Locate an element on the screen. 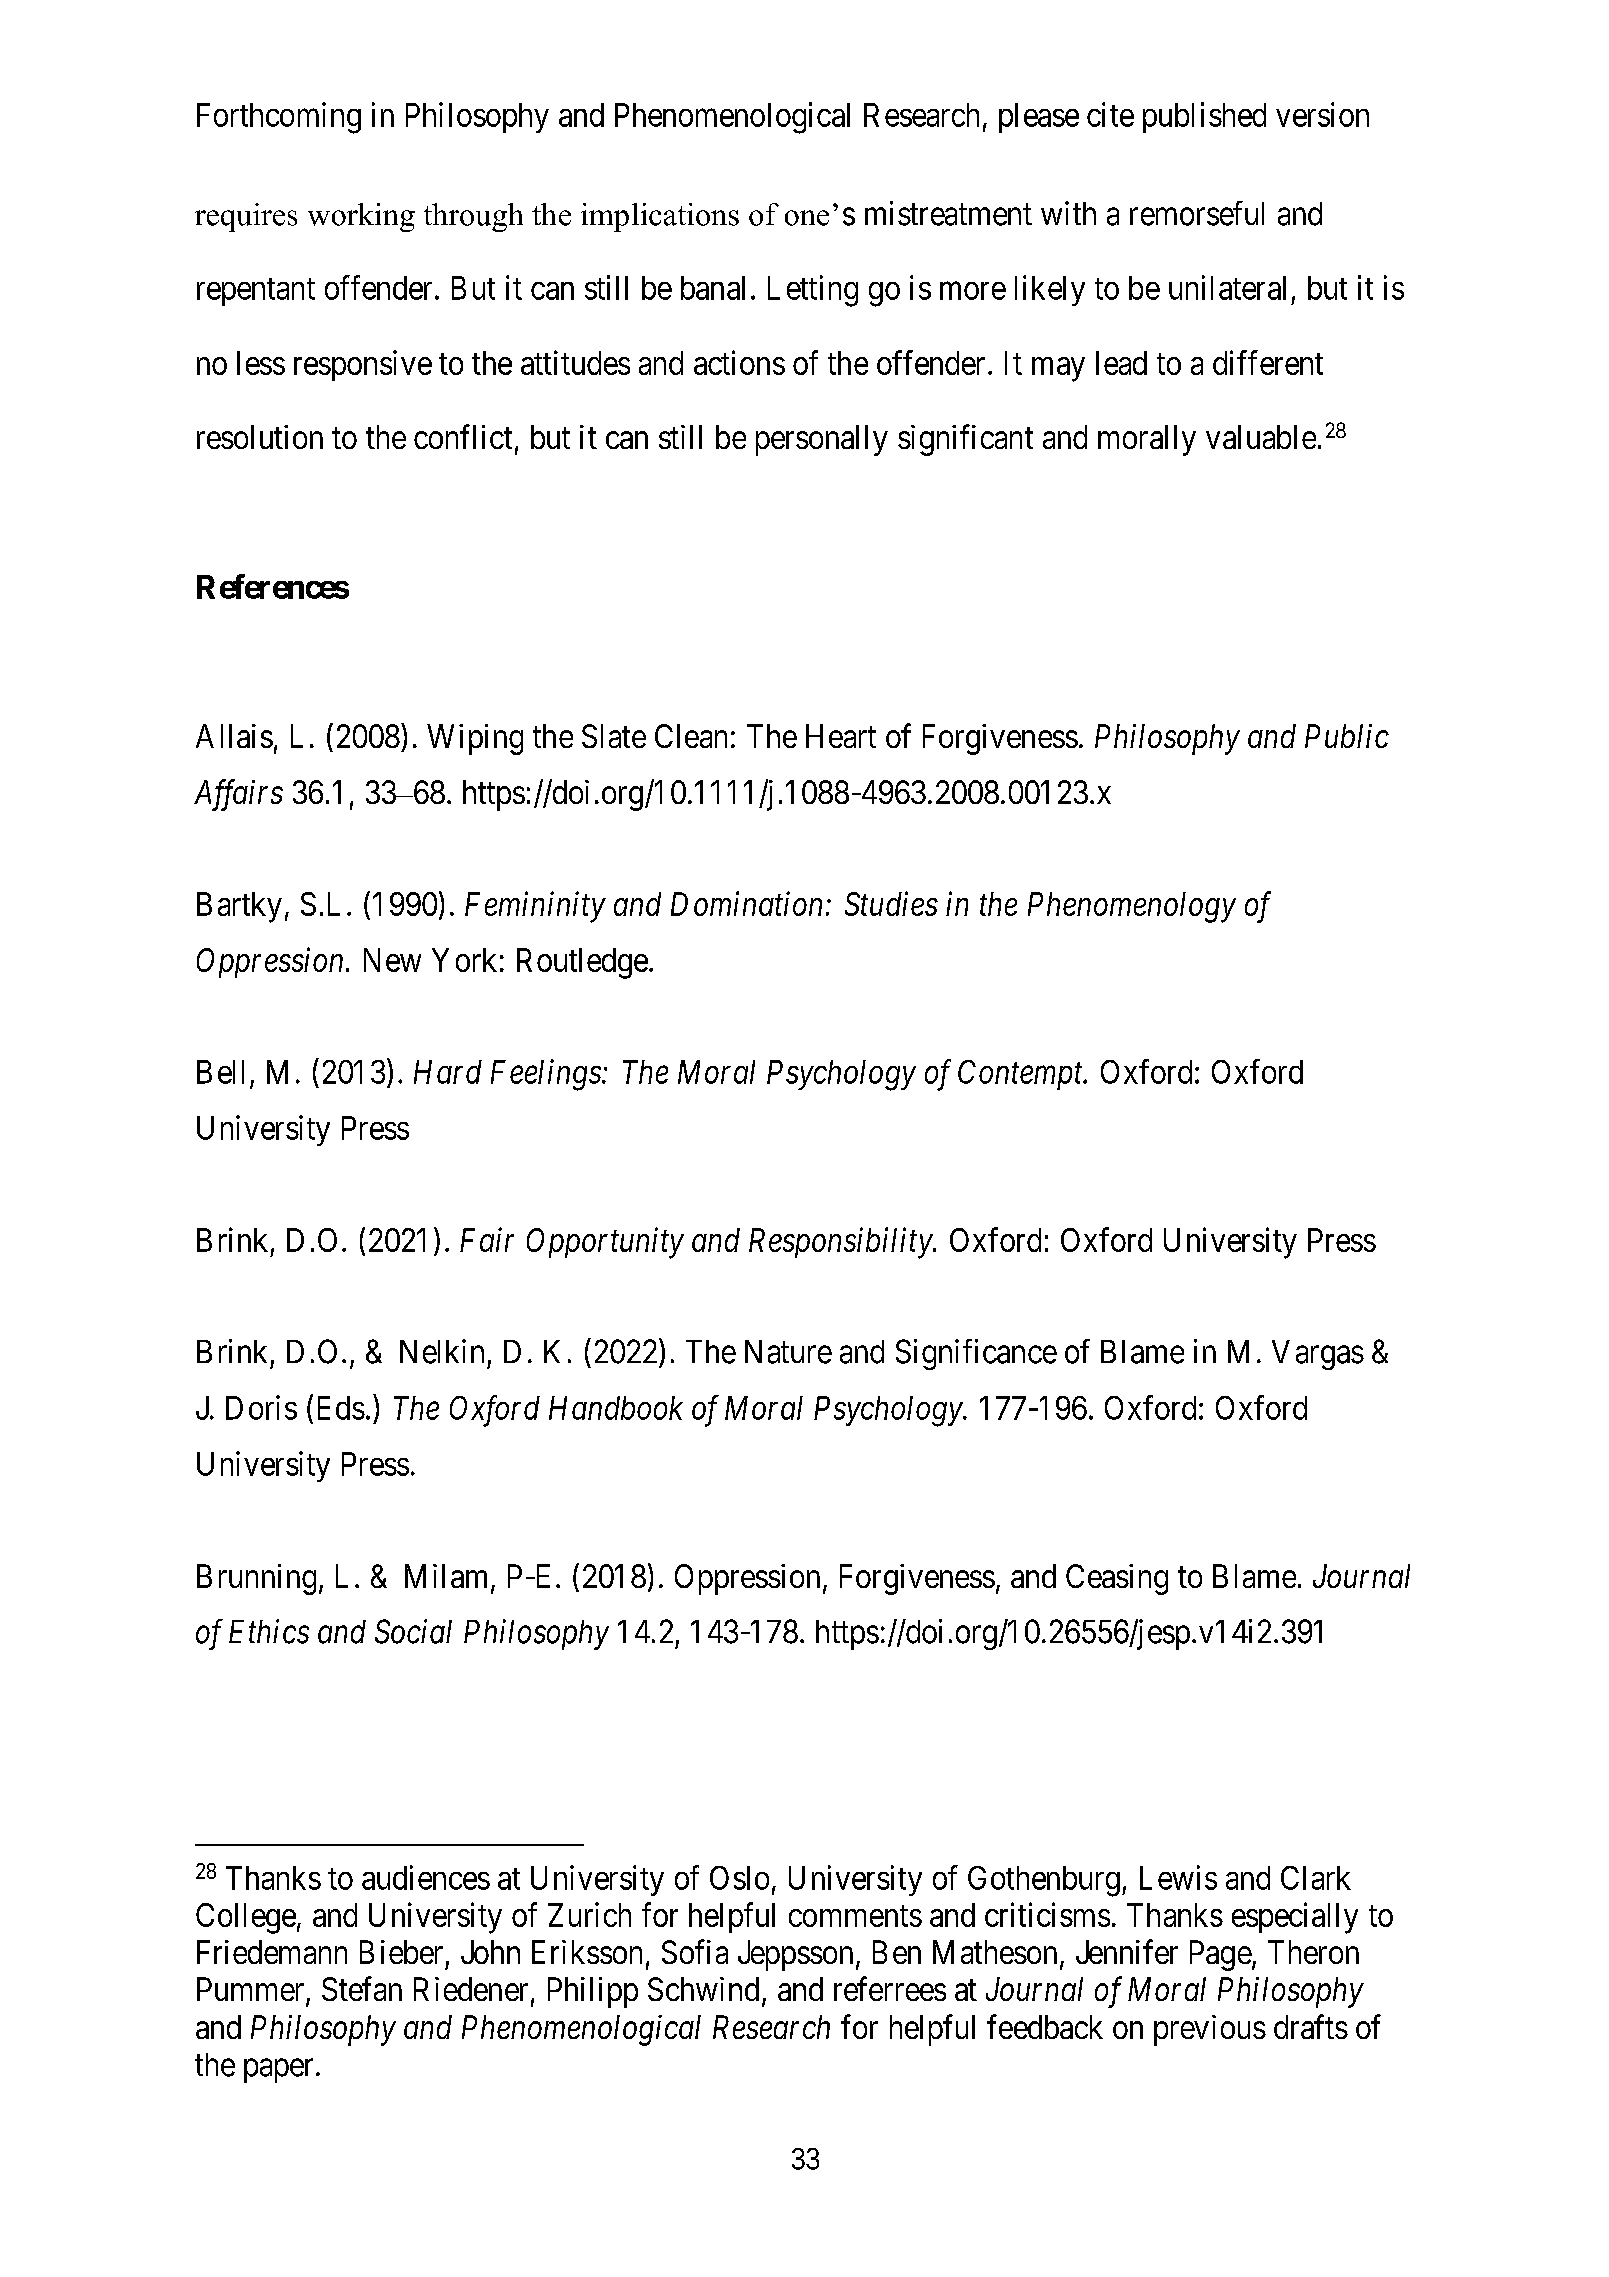  Vargas is located at coordinates (1318, 1355).
